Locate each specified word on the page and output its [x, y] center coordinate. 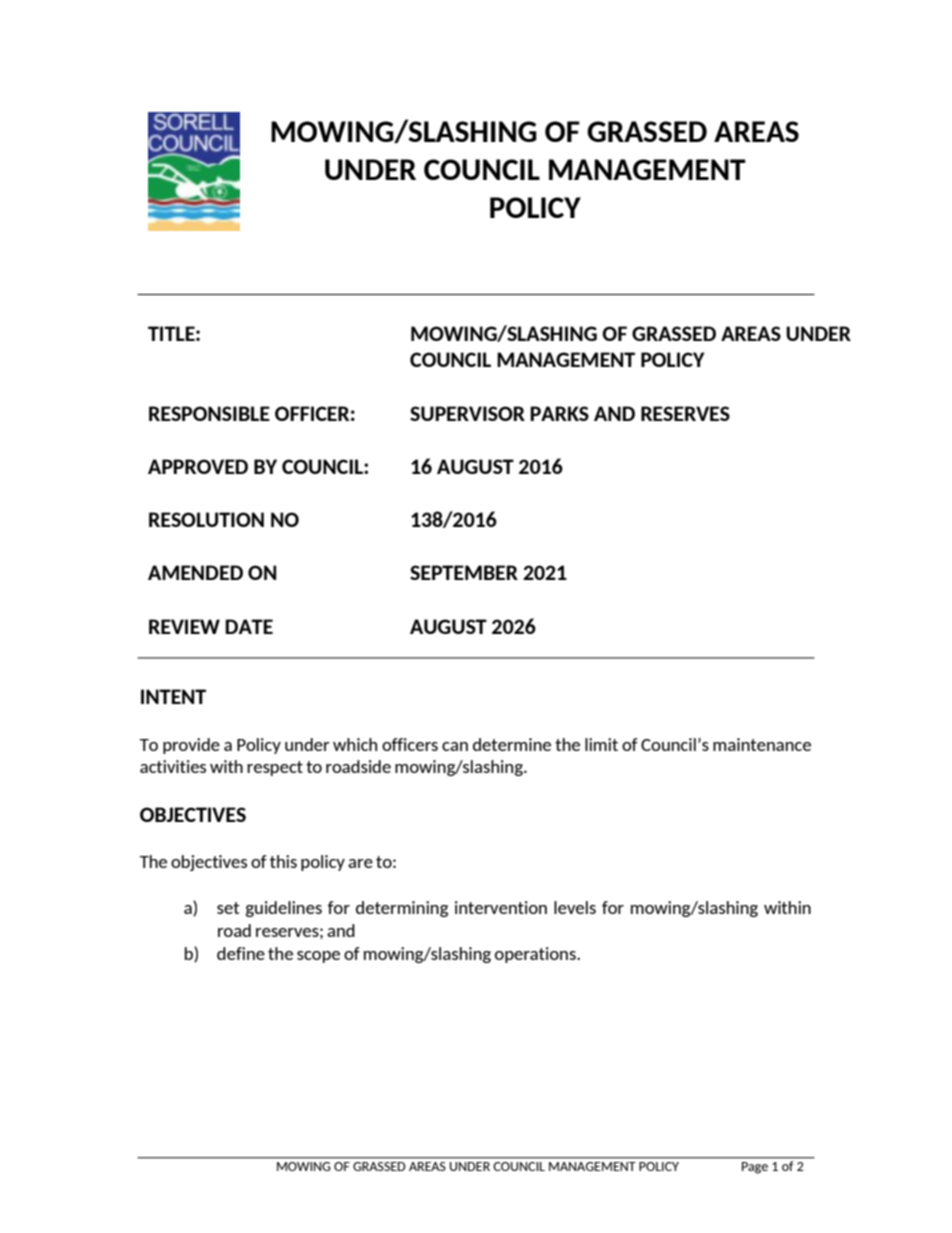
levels [575, 907]
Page [755, 1168]
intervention [501, 907]
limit [601, 744]
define [241, 953]
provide [191, 746]
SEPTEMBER [464, 572]
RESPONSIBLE [209, 413]
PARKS [559, 413]
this [283, 861]
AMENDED [195, 572]
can [455, 746]
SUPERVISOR [467, 413]
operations [536, 955]
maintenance [762, 744]
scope [318, 957]
